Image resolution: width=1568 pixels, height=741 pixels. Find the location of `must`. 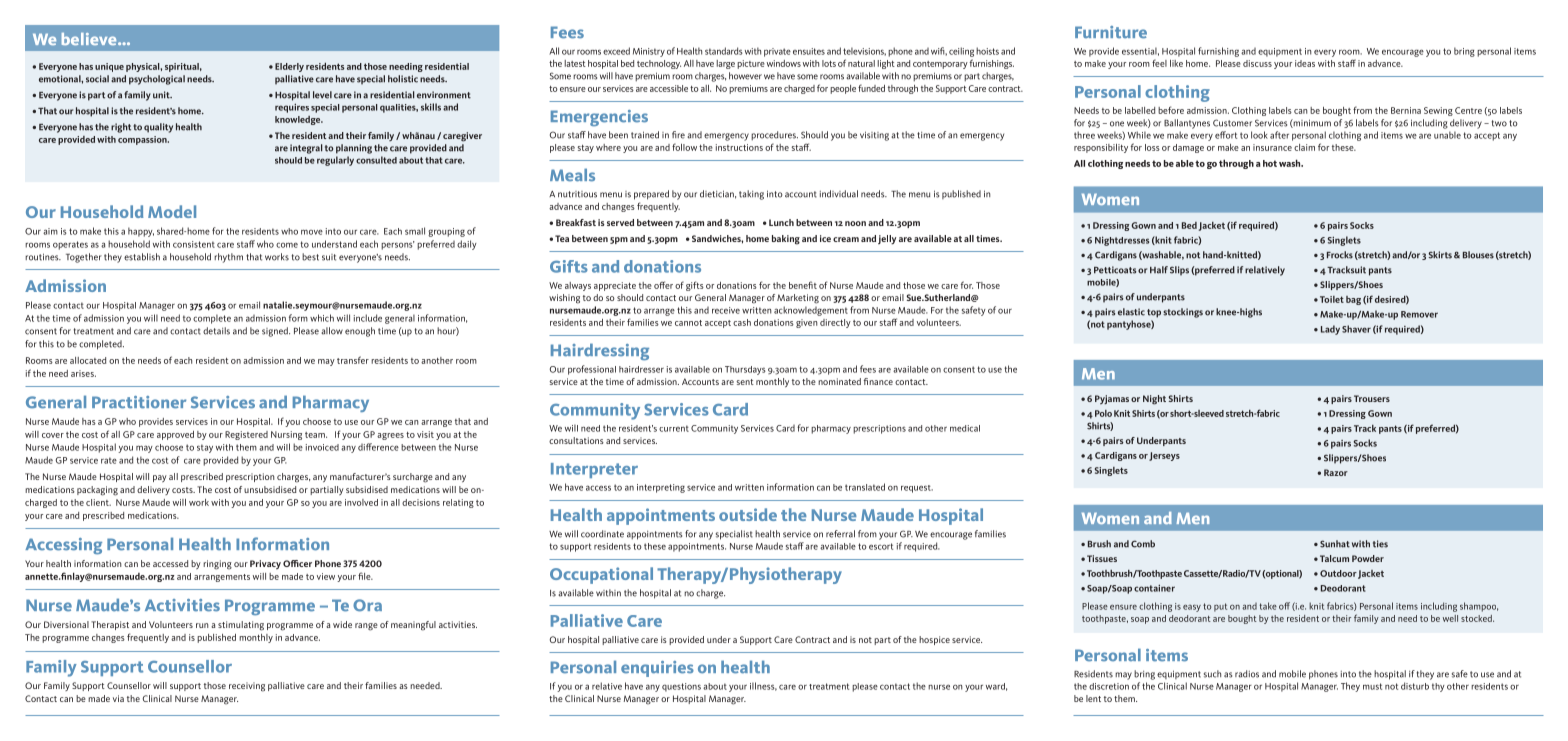

must is located at coordinates (1372, 686).
